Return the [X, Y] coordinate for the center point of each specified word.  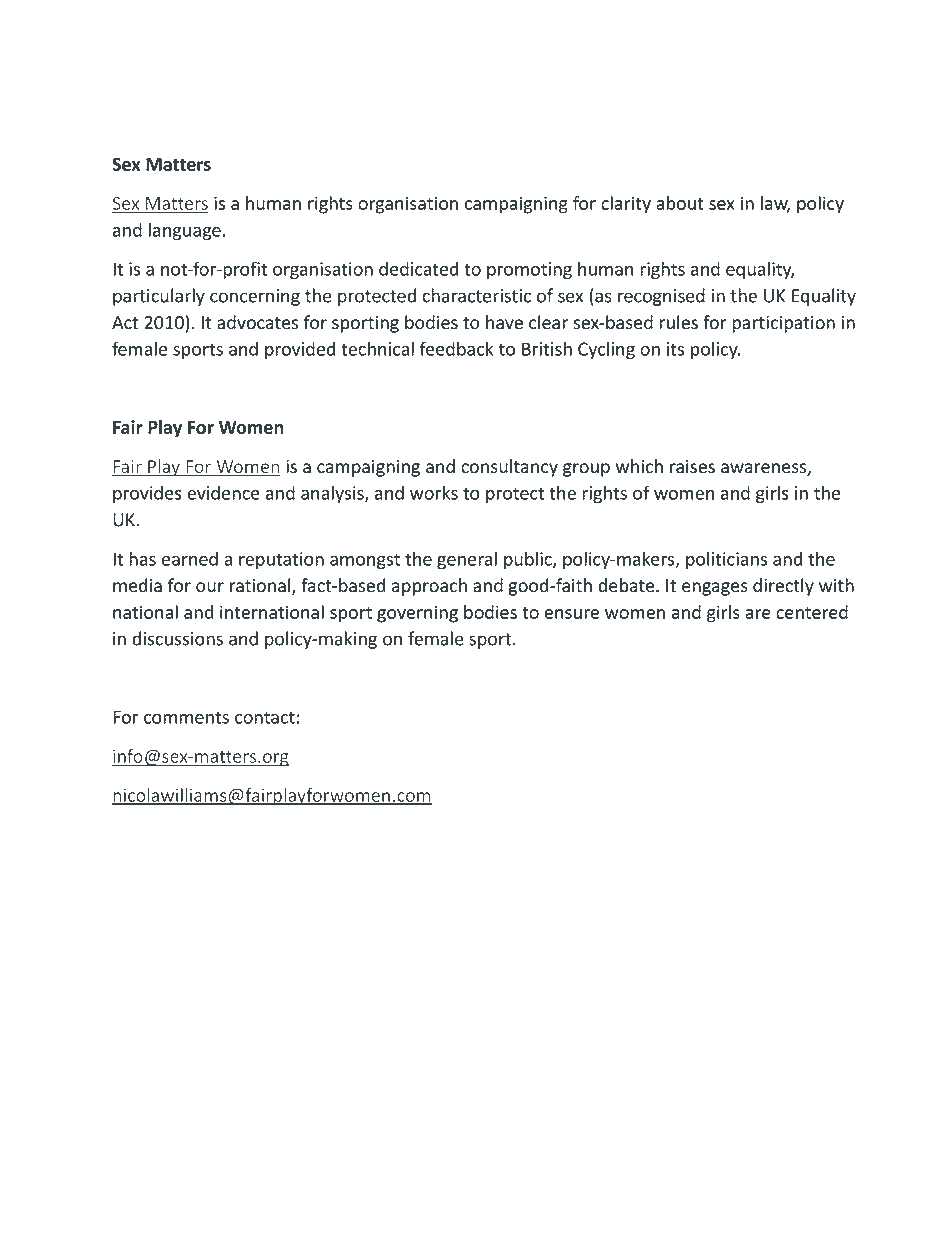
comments [186, 717]
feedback [457, 348]
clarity [626, 205]
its [675, 349]
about [680, 203]
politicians [726, 560]
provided [300, 350]
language [184, 231]
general [467, 560]
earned [190, 558]
